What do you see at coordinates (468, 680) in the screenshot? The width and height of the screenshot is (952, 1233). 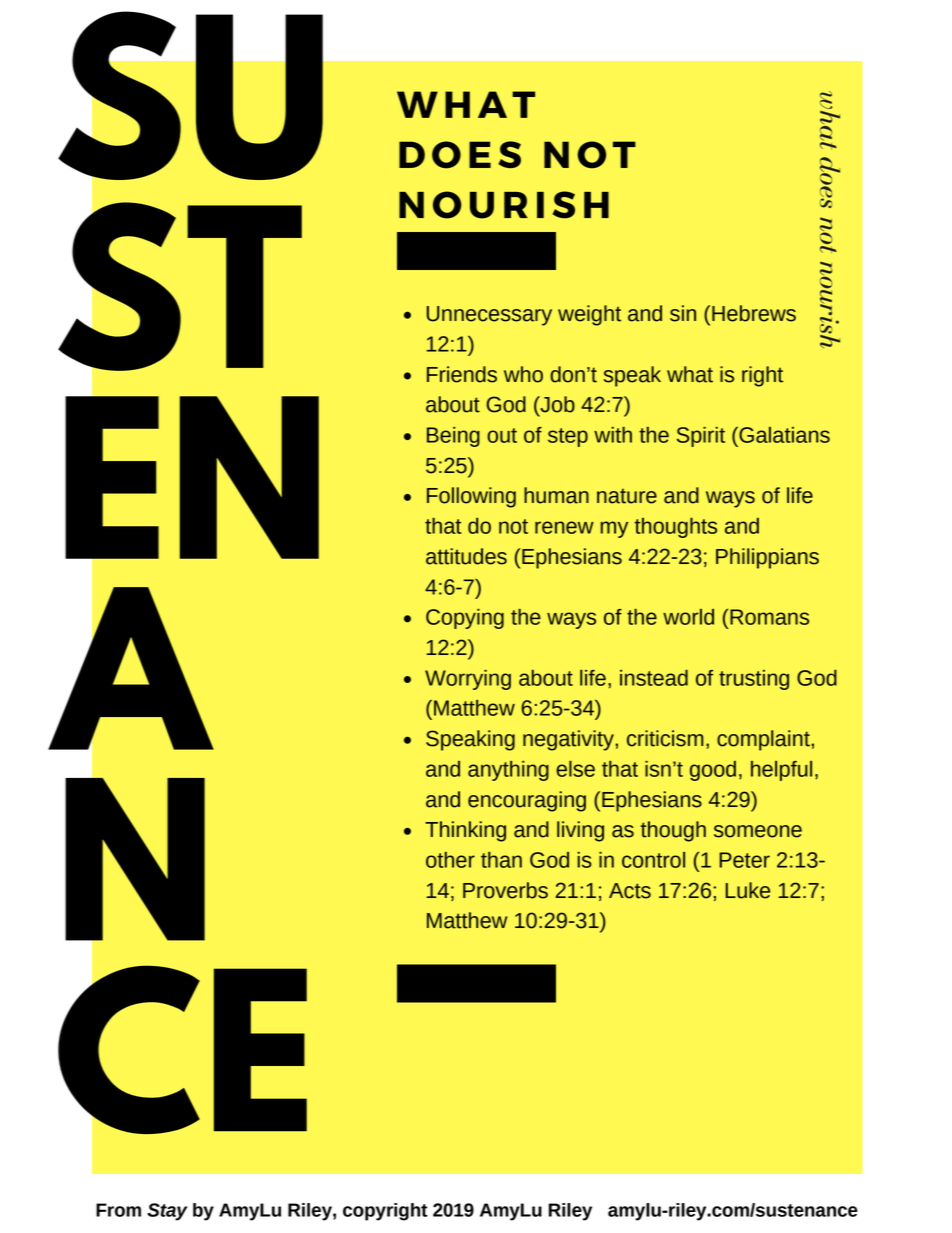 I see `Worrying` at bounding box center [468, 680].
